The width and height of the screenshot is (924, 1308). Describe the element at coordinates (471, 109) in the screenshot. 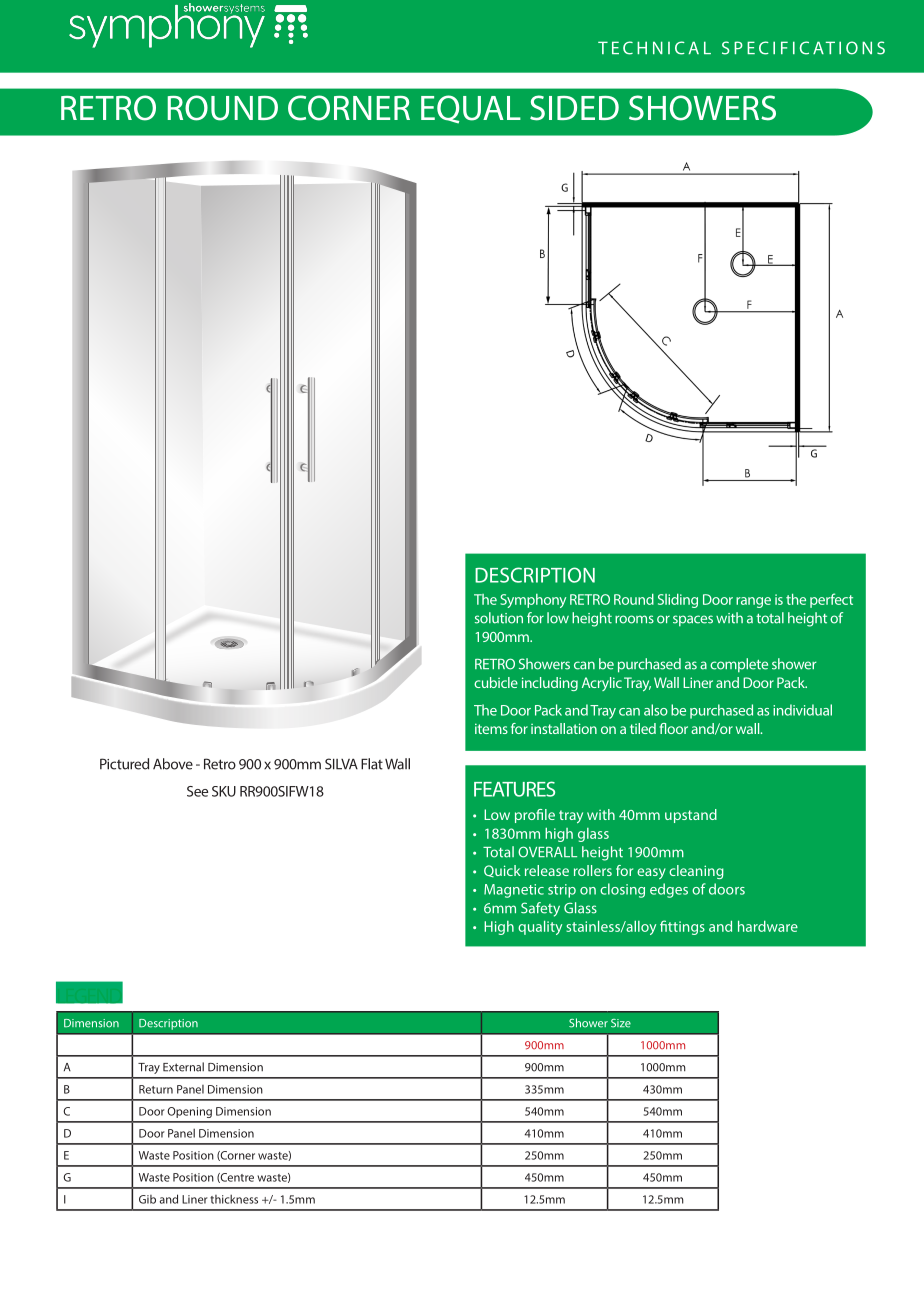

I see `EQUAL` at that location.
